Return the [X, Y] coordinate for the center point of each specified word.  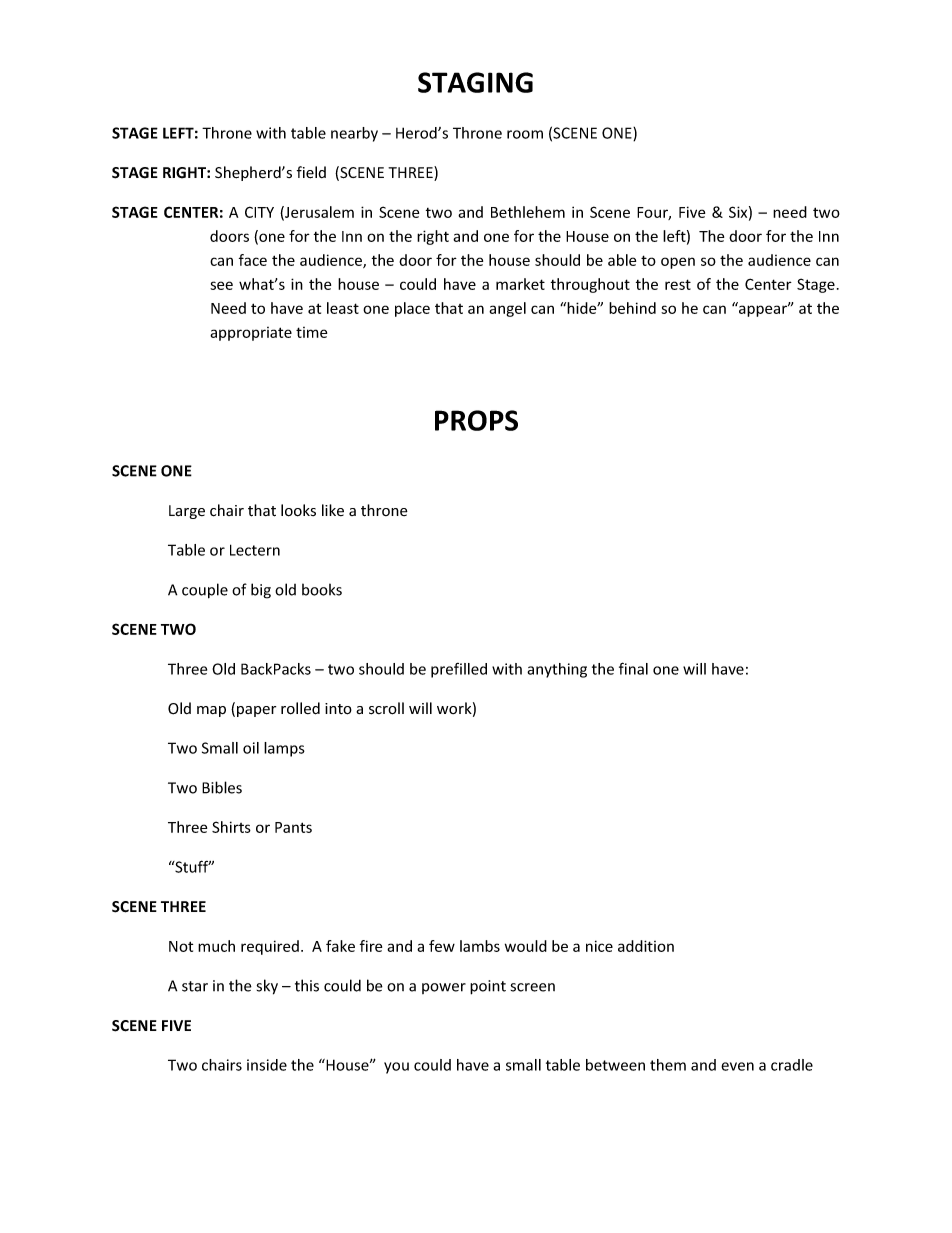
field [311, 172]
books [322, 589]
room [525, 134]
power [444, 988]
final [633, 668]
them [668, 1065]
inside [267, 1065]
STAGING [475, 82]
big [261, 591]
